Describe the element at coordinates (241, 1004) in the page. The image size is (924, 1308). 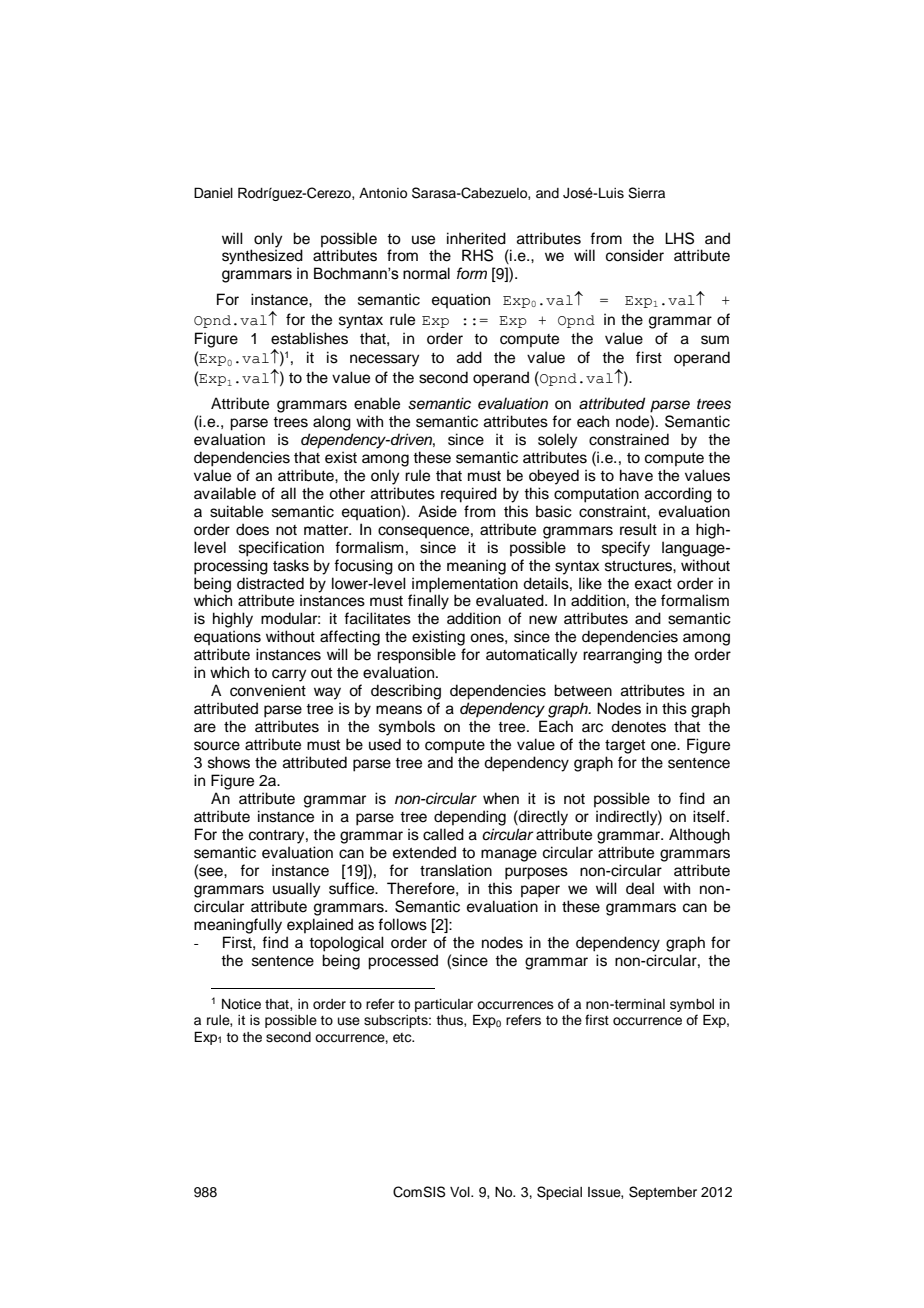
I see `Notice` at that location.
